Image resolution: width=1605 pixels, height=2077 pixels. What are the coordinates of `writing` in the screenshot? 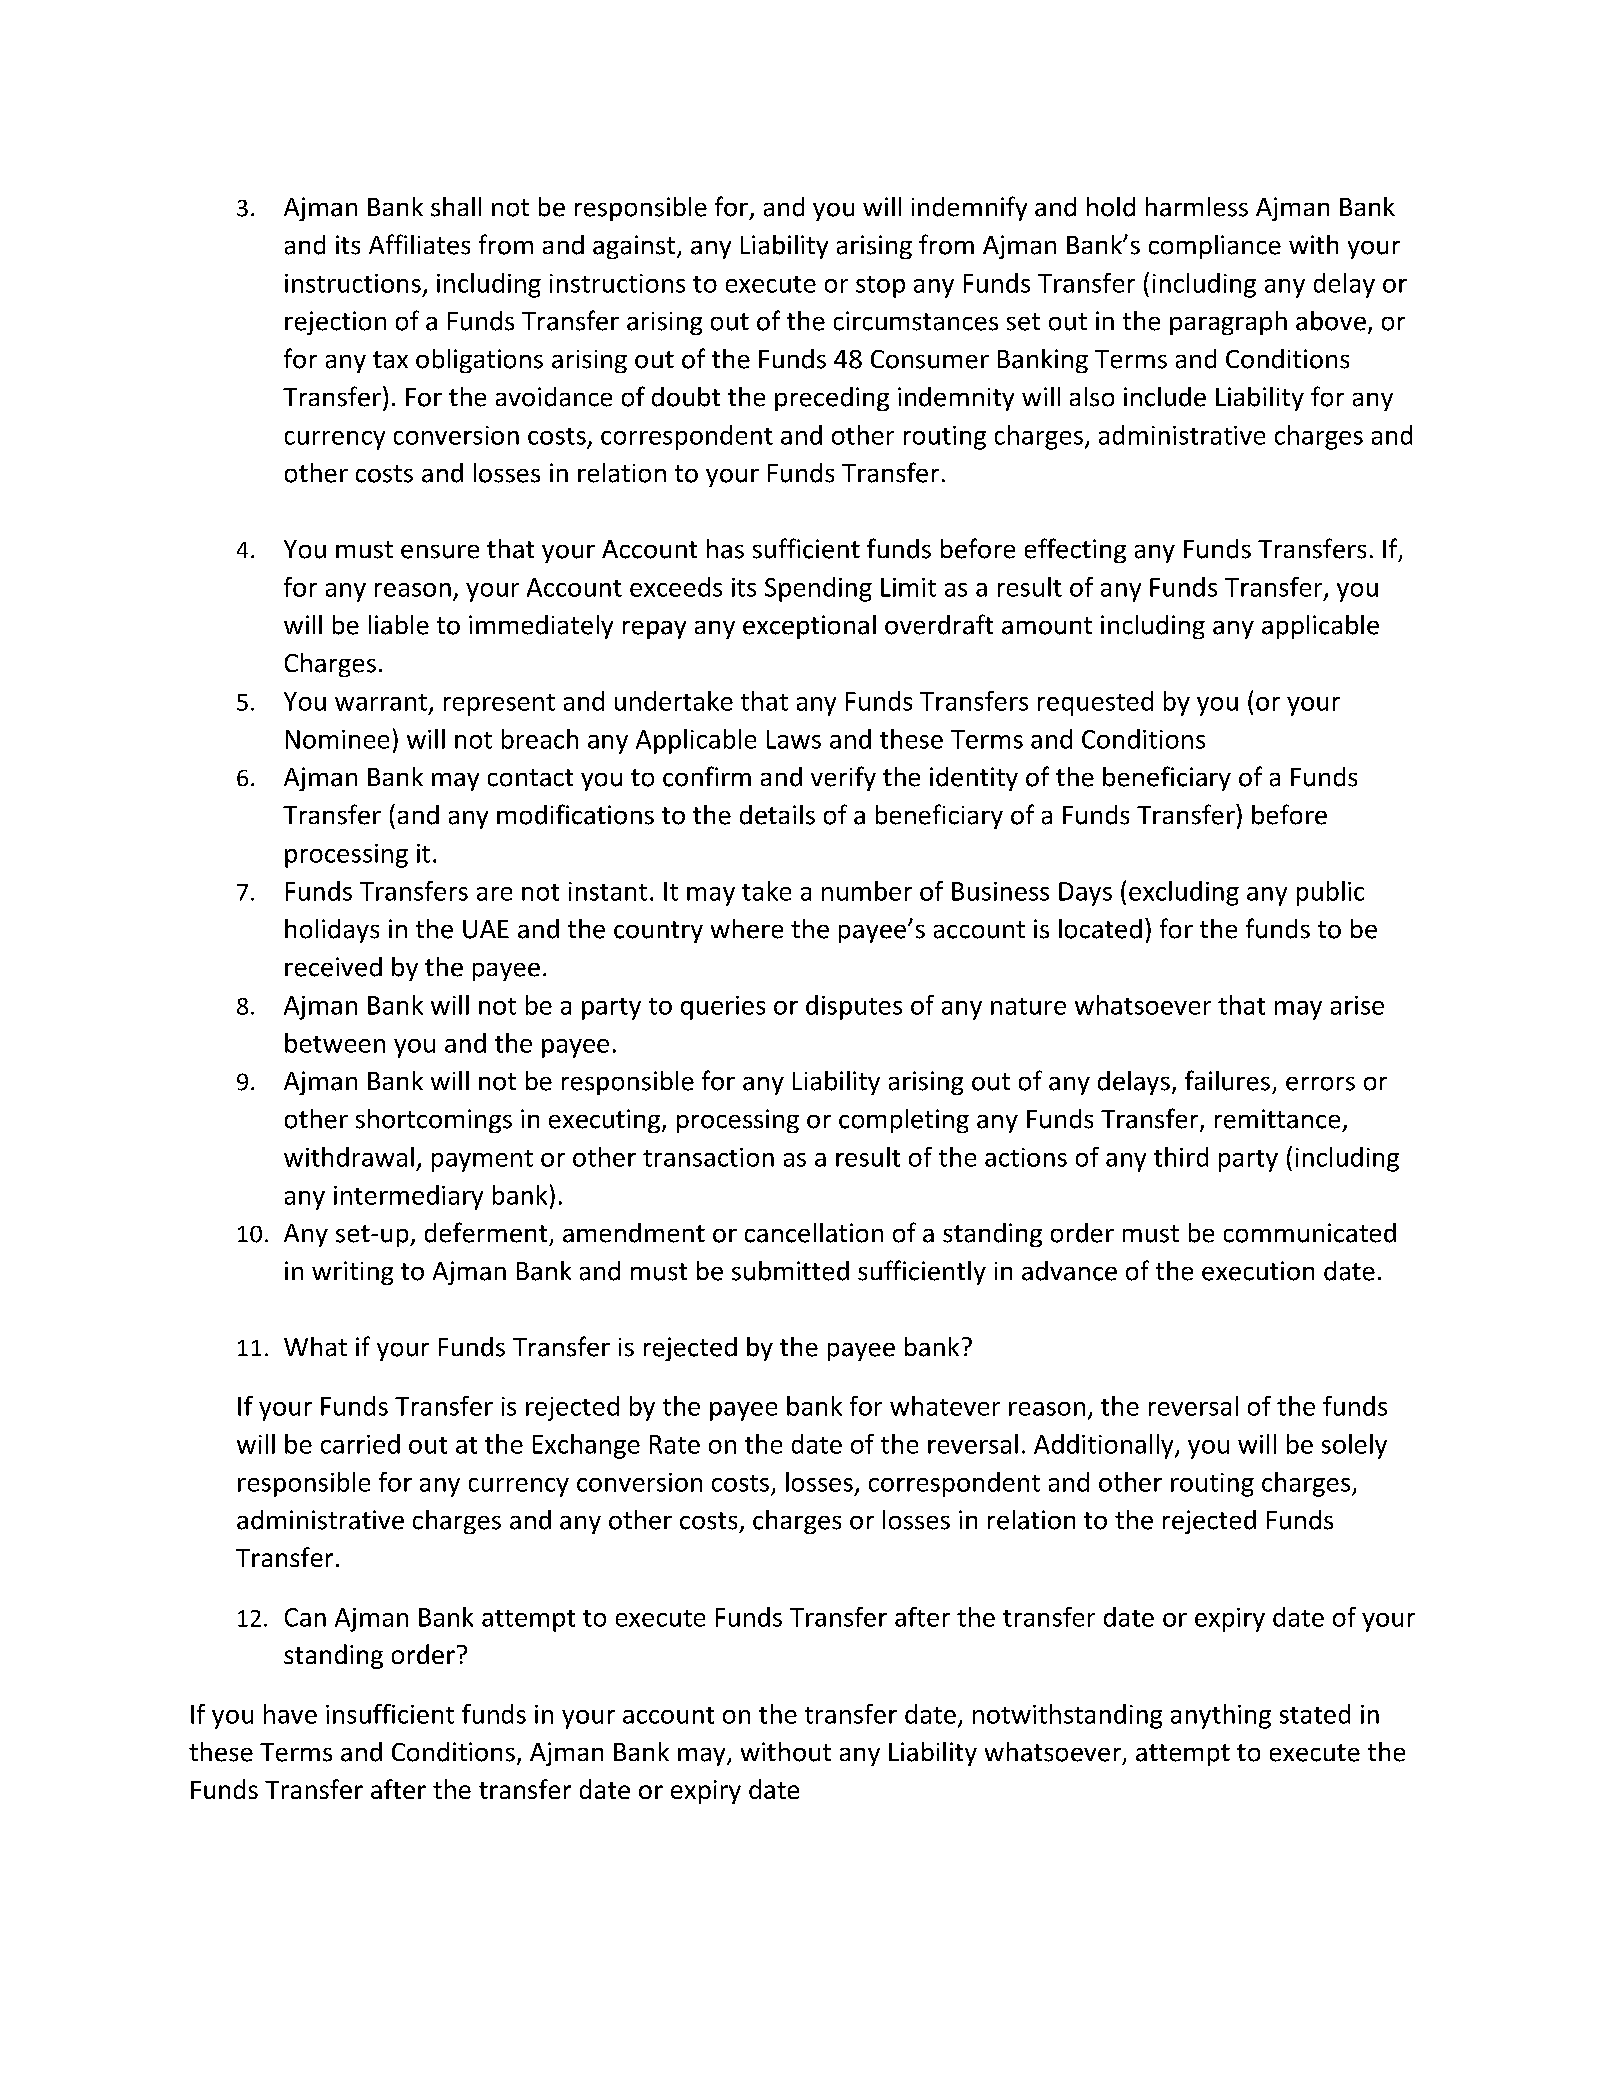 It's located at (352, 1273).
